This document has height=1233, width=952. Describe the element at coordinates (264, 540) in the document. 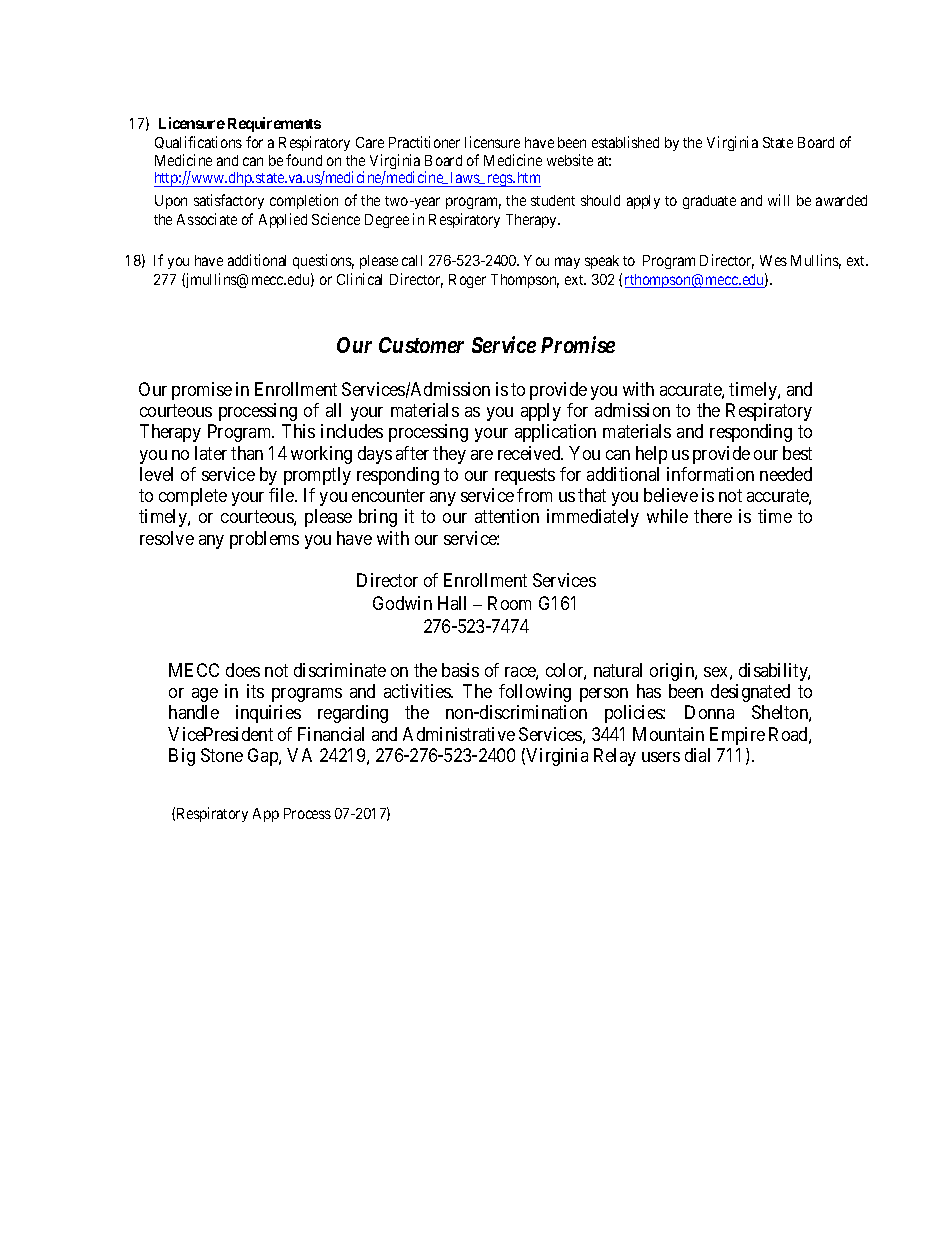

I see `problems` at that location.
